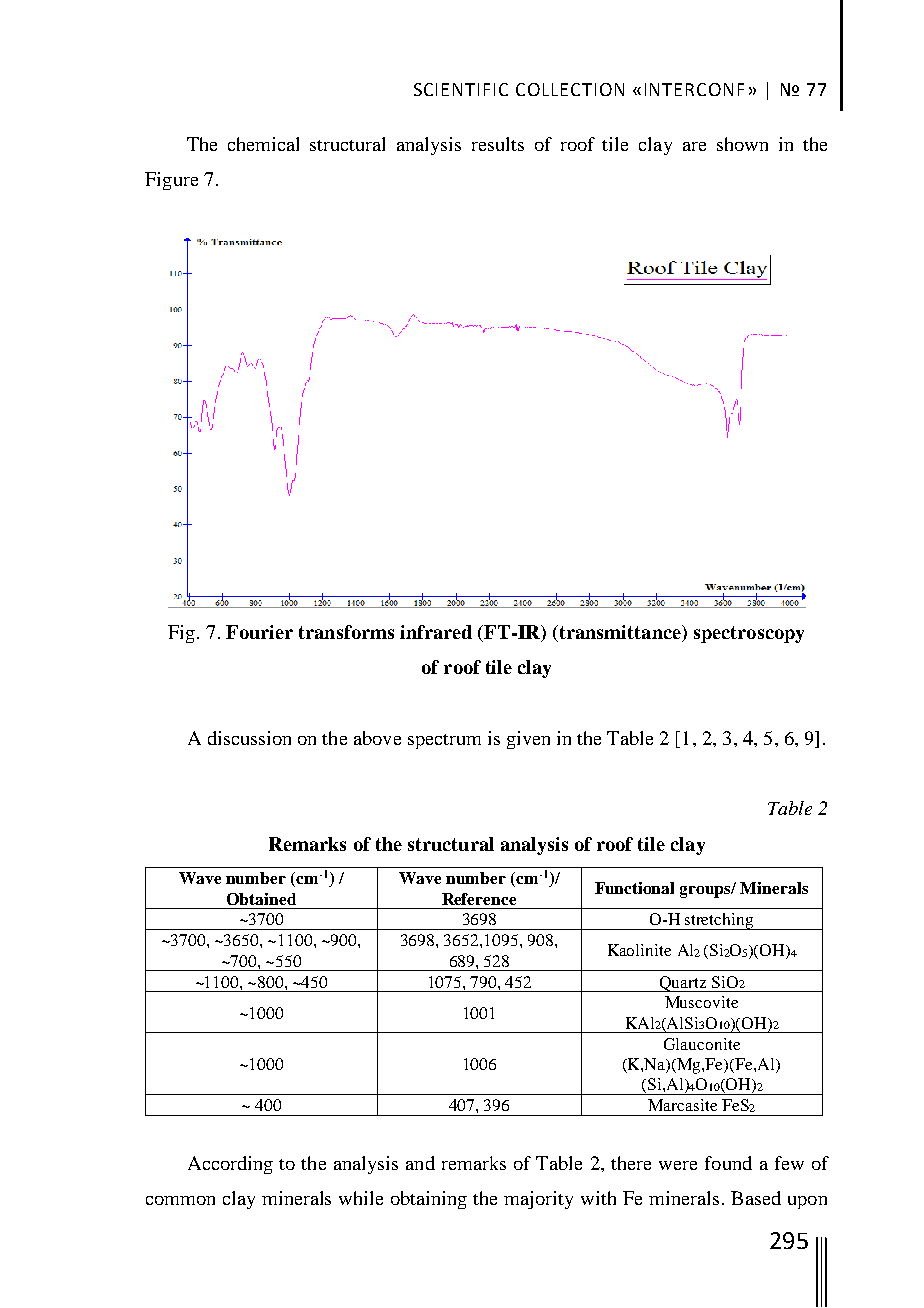 The height and width of the screenshot is (1308, 924). Describe the element at coordinates (749, 634) in the screenshot. I see `spectroscopy` at that location.
